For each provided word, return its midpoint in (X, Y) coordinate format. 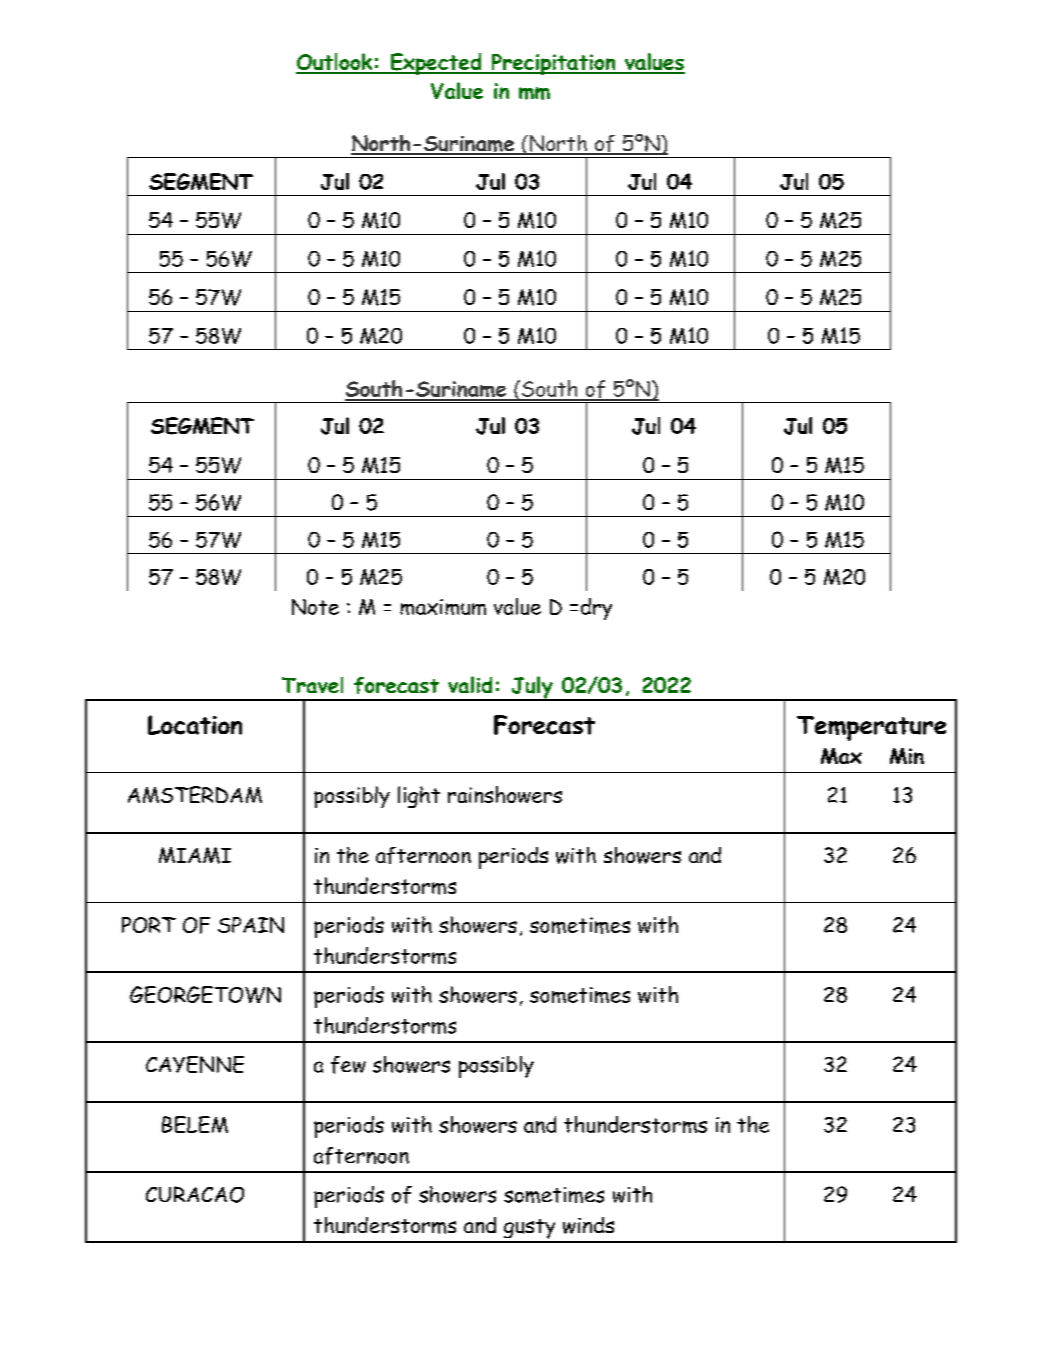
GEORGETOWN (205, 994)
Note (315, 607)
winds (588, 1225)
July (532, 688)
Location (195, 725)
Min (907, 756)
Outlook (335, 63)
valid (470, 684)
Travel (312, 685)
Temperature (871, 728)
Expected (436, 64)
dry (596, 609)
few (348, 1065)
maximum (443, 607)
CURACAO (195, 1194)
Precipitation (553, 64)
